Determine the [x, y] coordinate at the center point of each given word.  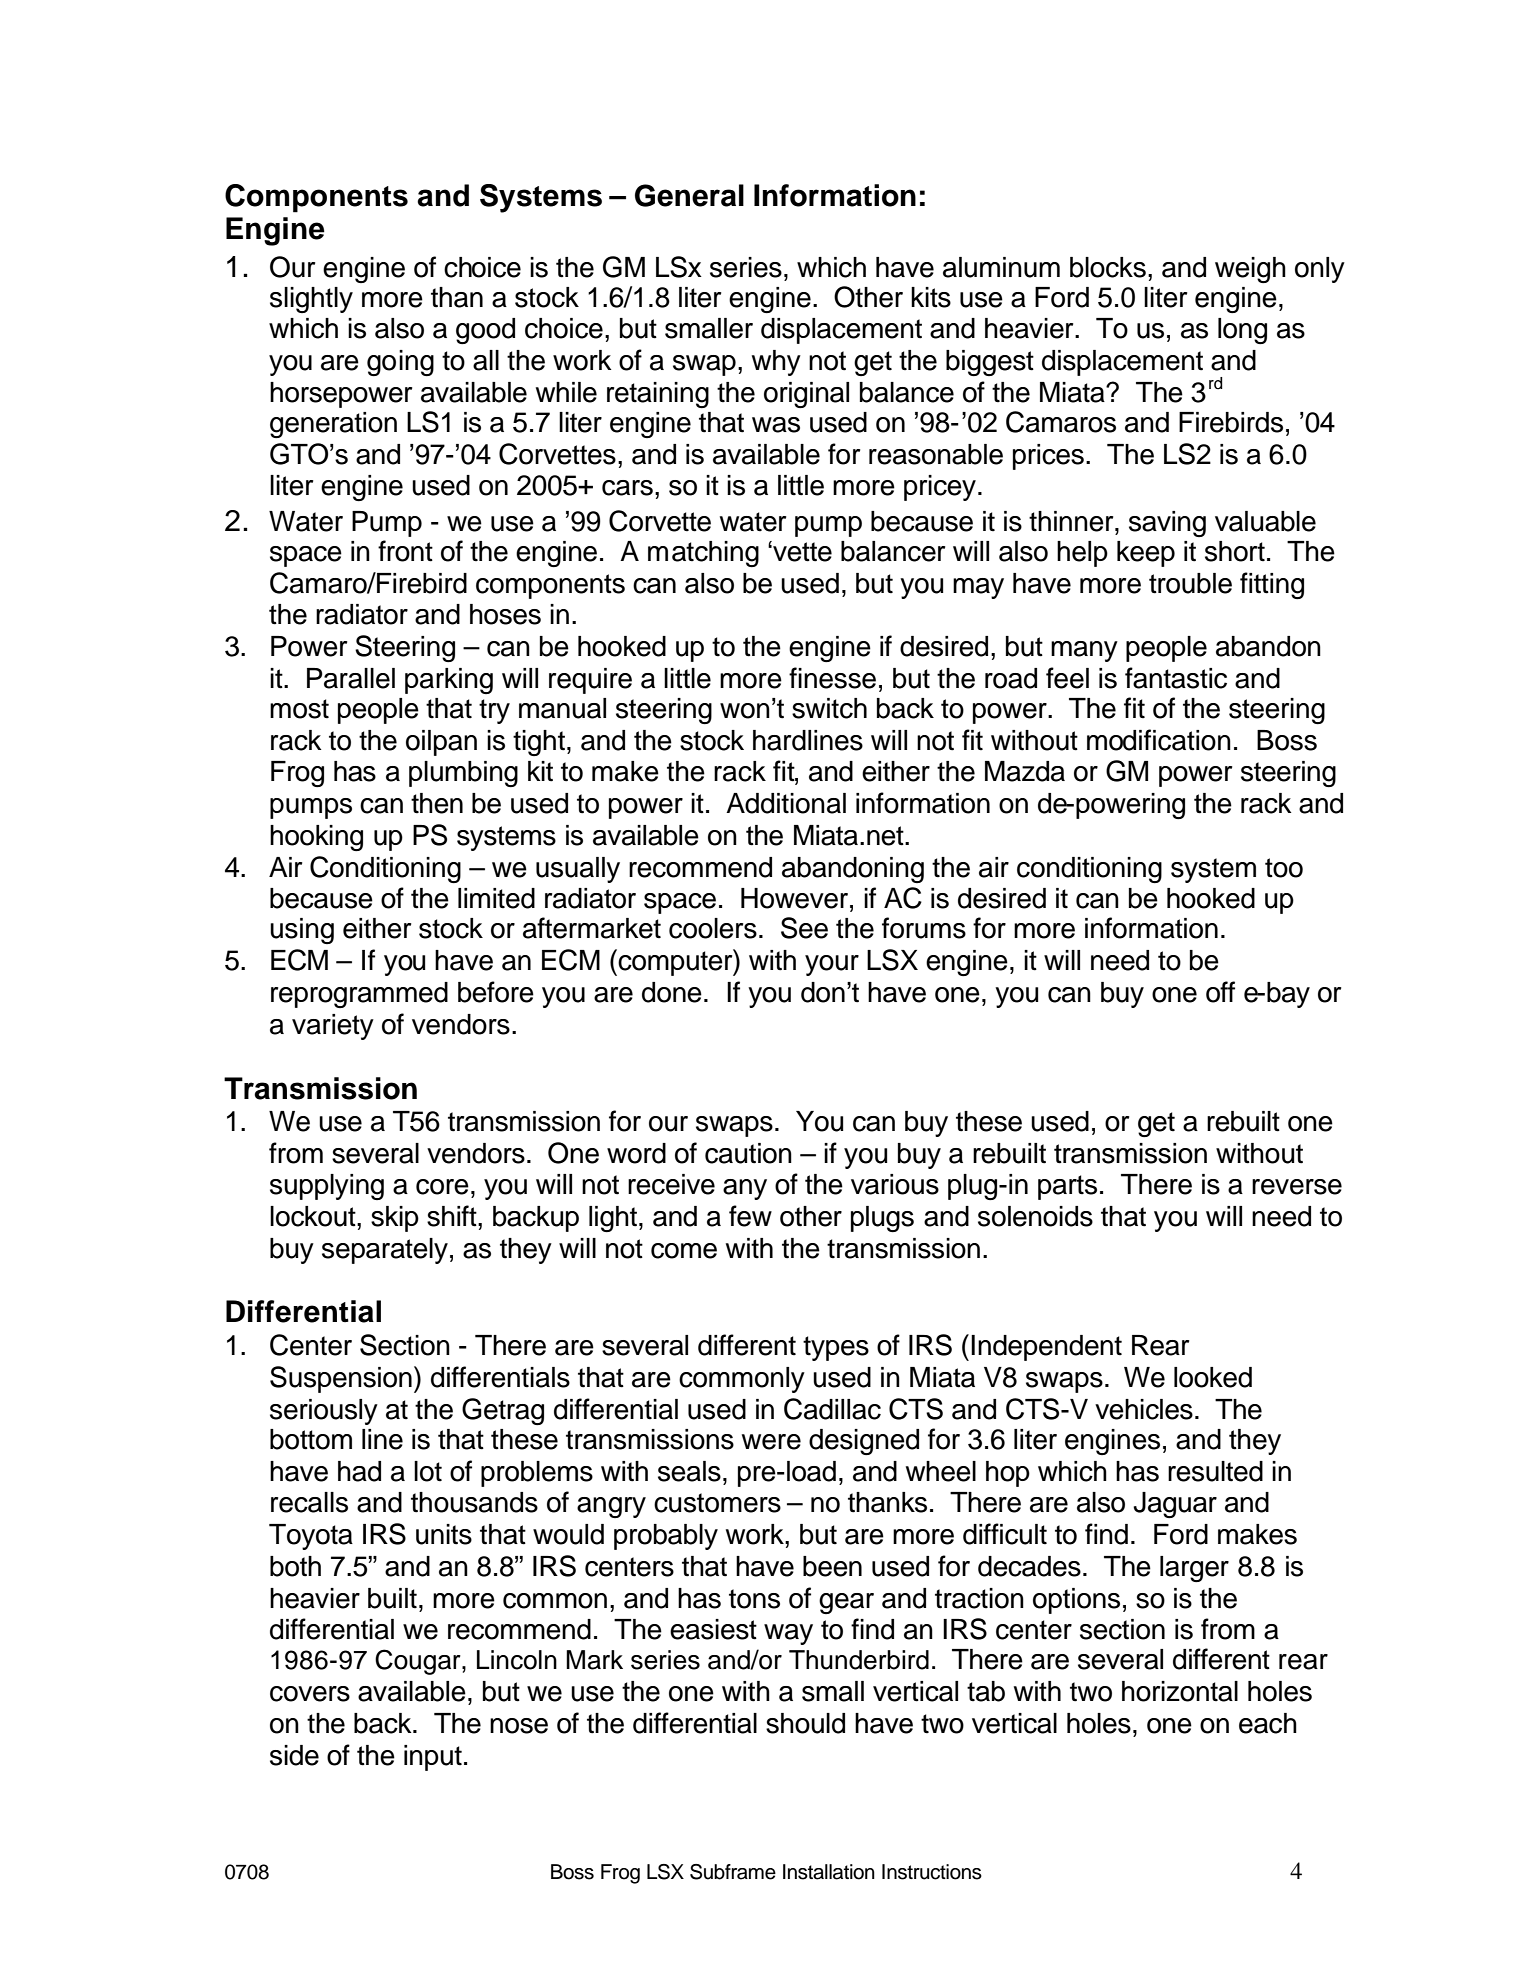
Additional [786, 803]
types [836, 1348]
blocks [1108, 267]
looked [1213, 1377]
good [485, 331]
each [1268, 1723]
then [437, 803]
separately [385, 1251]
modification [1159, 740]
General [689, 195]
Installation [829, 1872]
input [433, 1758]
